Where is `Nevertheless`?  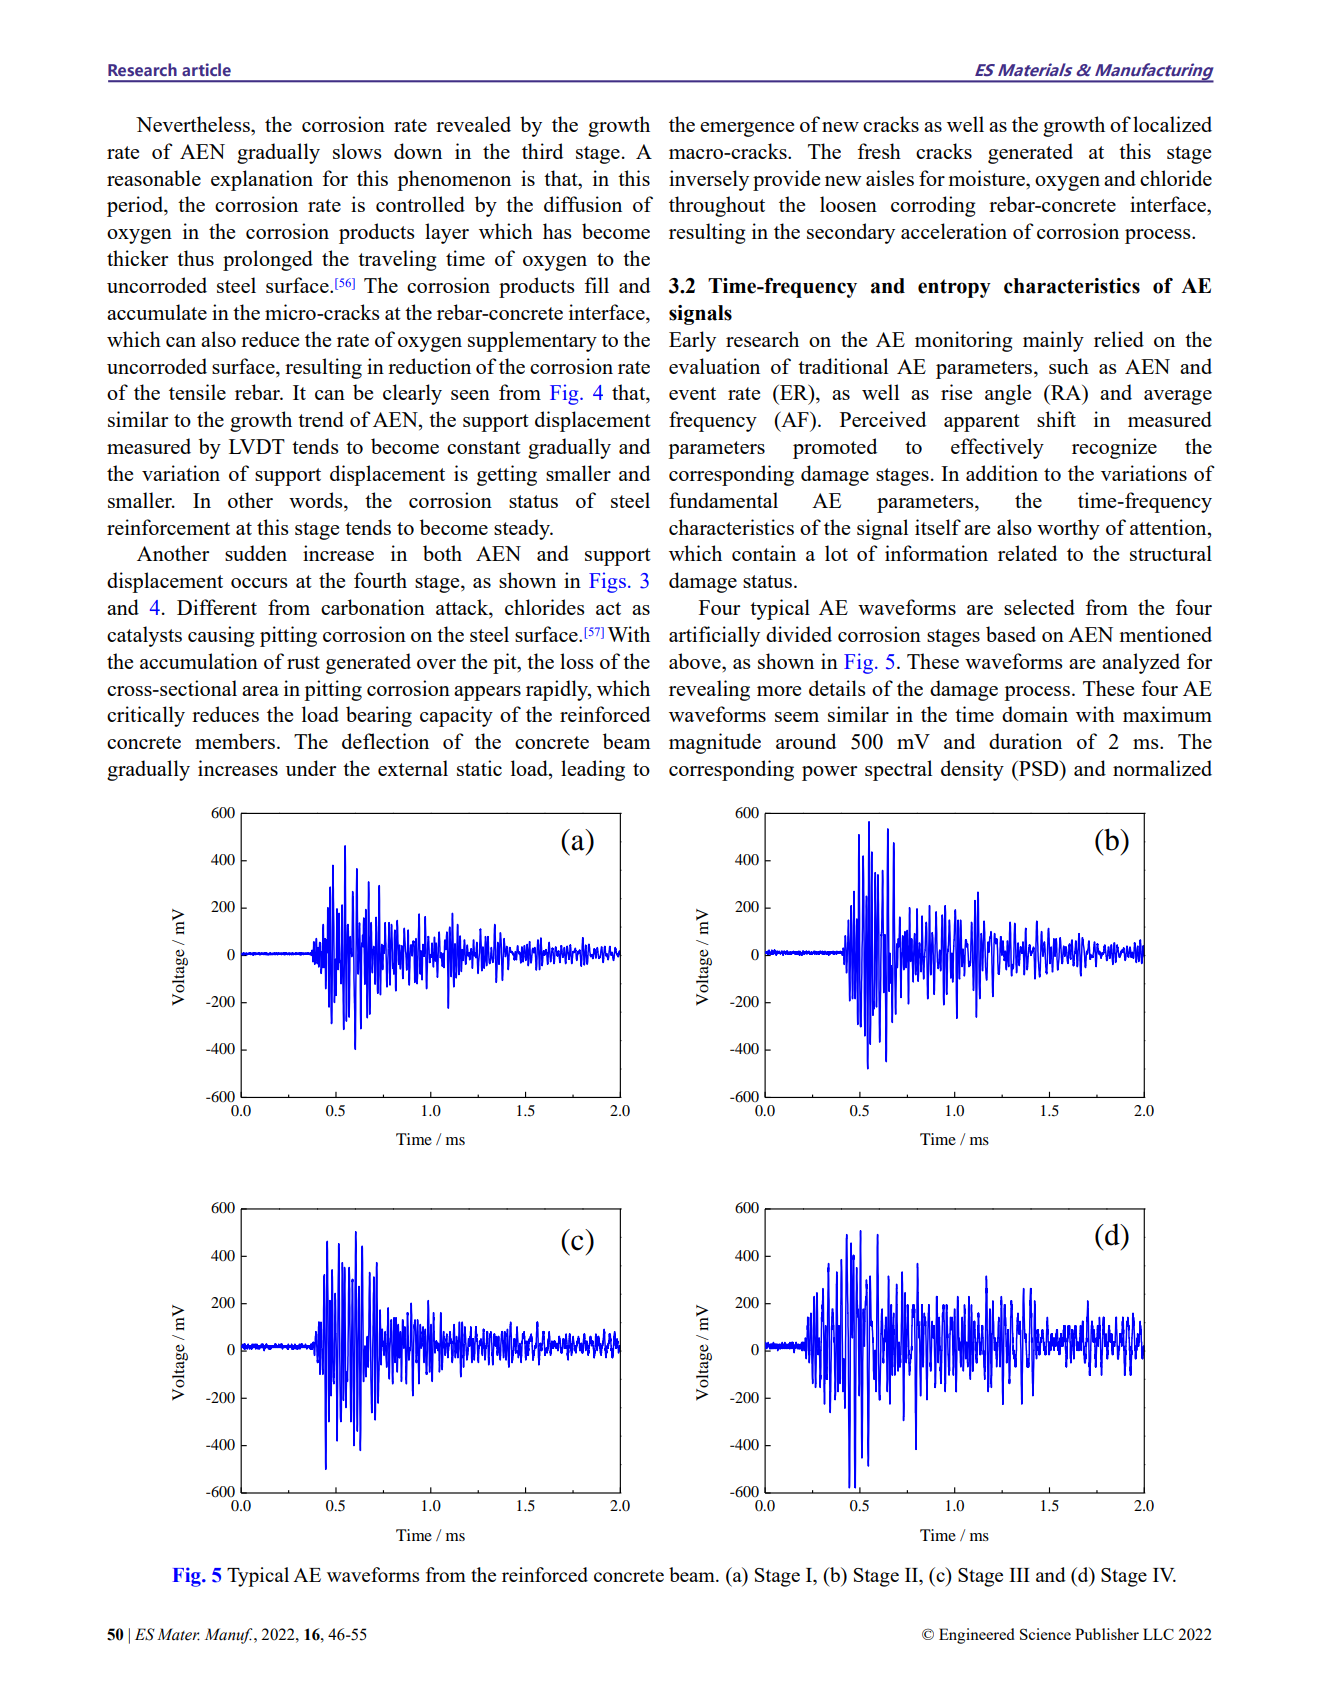 Nevertheless is located at coordinates (194, 124).
